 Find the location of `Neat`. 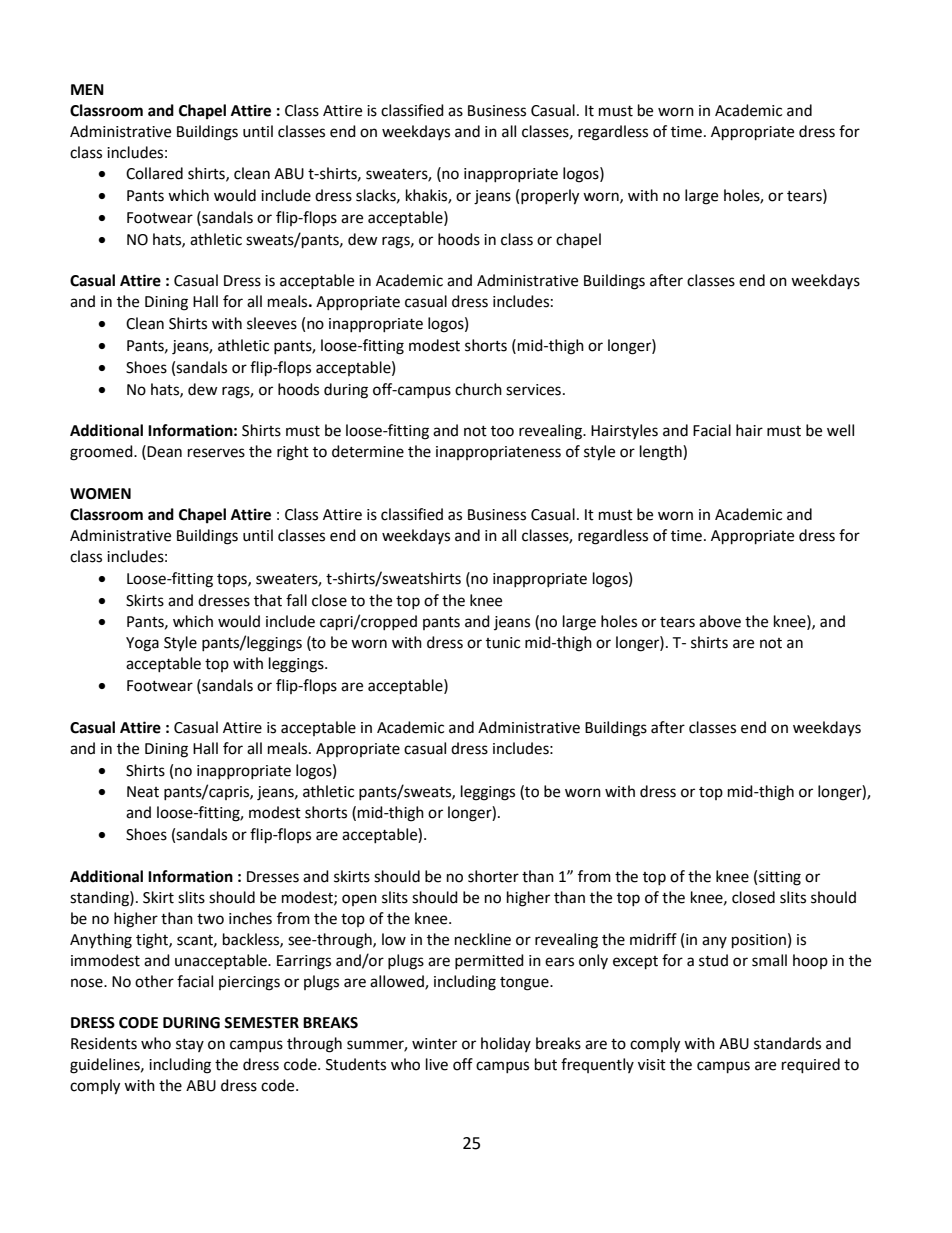

Neat is located at coordinates (143, 792).
